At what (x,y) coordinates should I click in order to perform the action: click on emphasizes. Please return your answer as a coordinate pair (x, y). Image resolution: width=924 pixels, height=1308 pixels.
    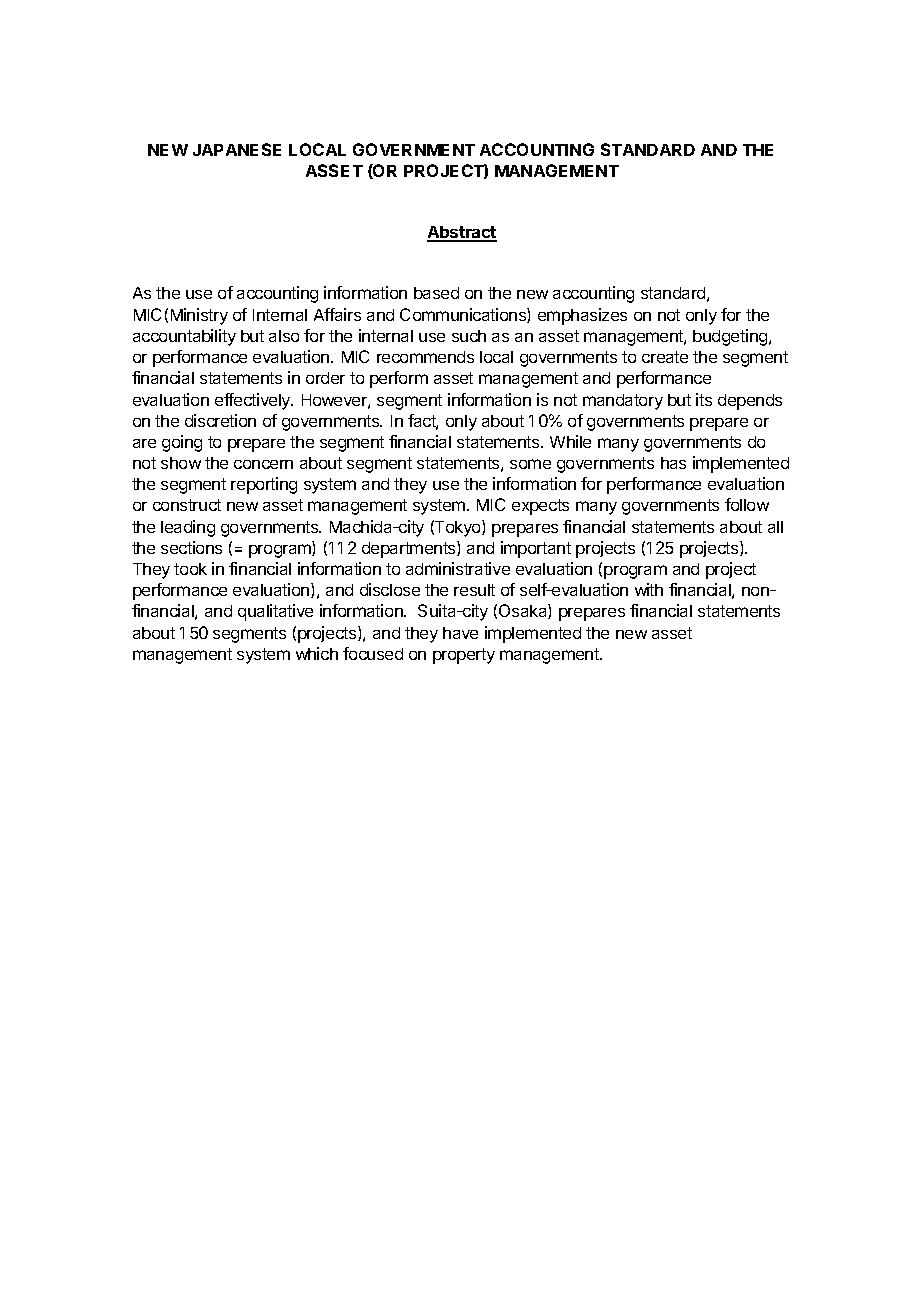
    Looking at the image, I should click on (582, 316).
